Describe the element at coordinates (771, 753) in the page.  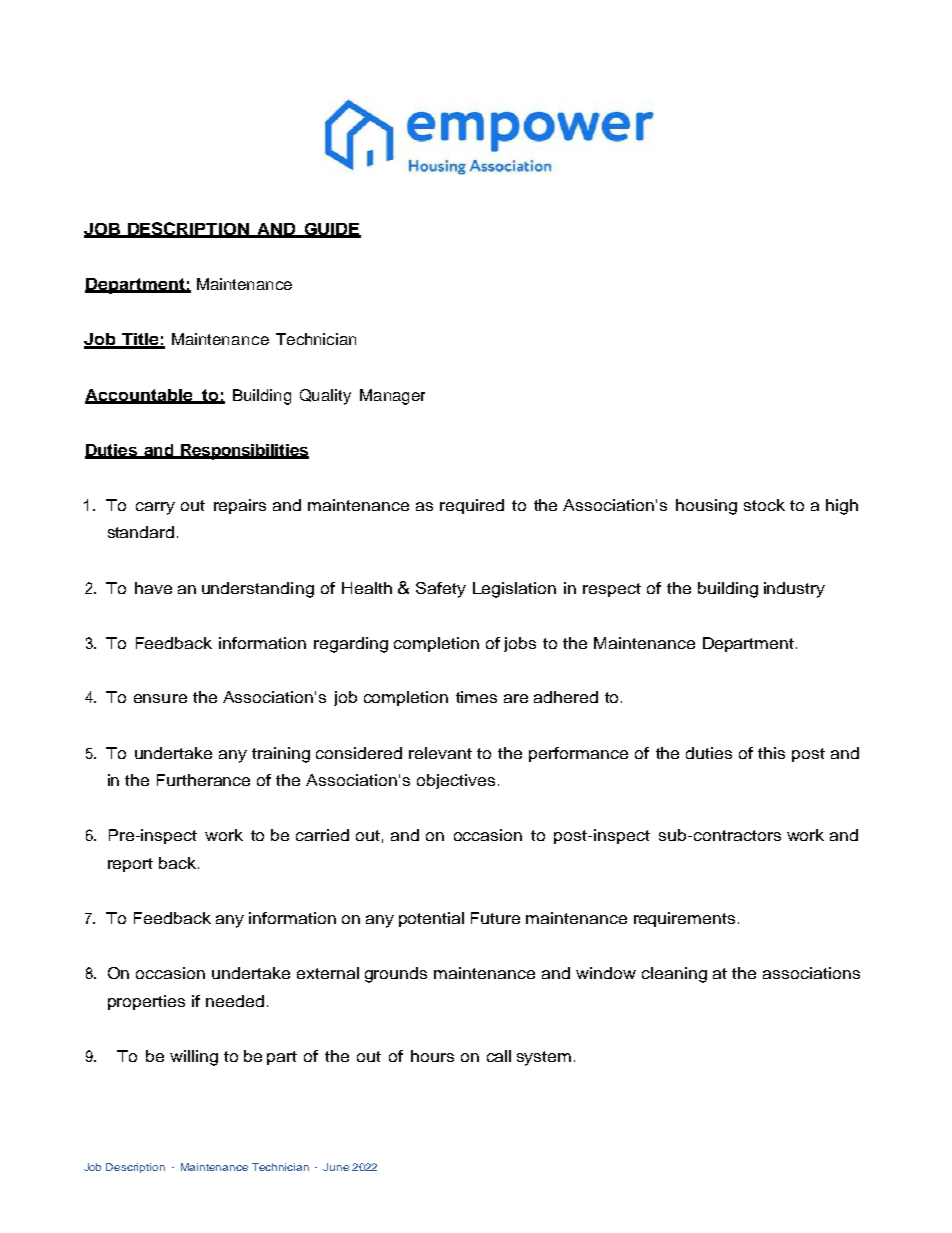
I see `this` at that location.
